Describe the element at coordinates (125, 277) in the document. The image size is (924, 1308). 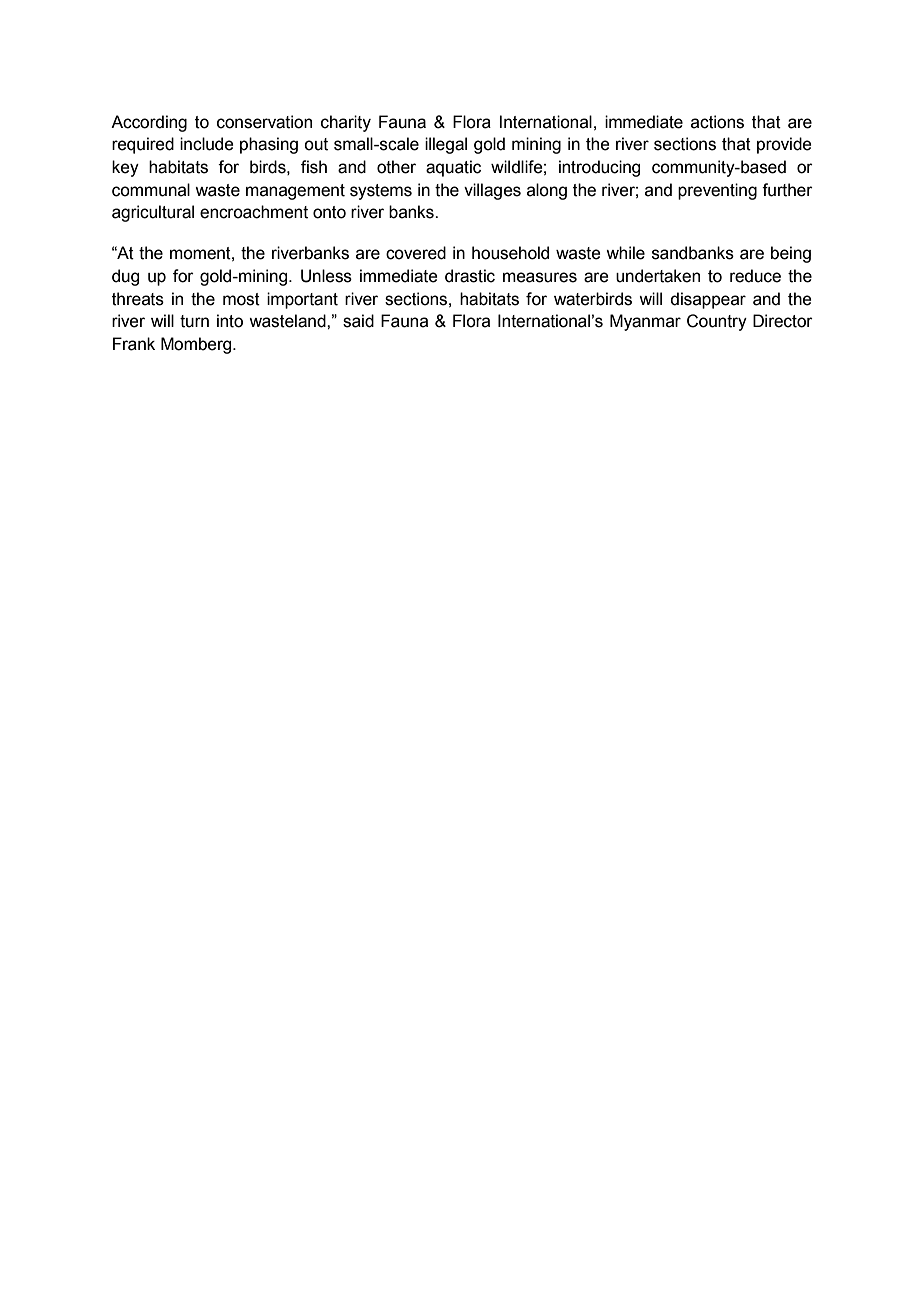
I see `dug` at that location.
